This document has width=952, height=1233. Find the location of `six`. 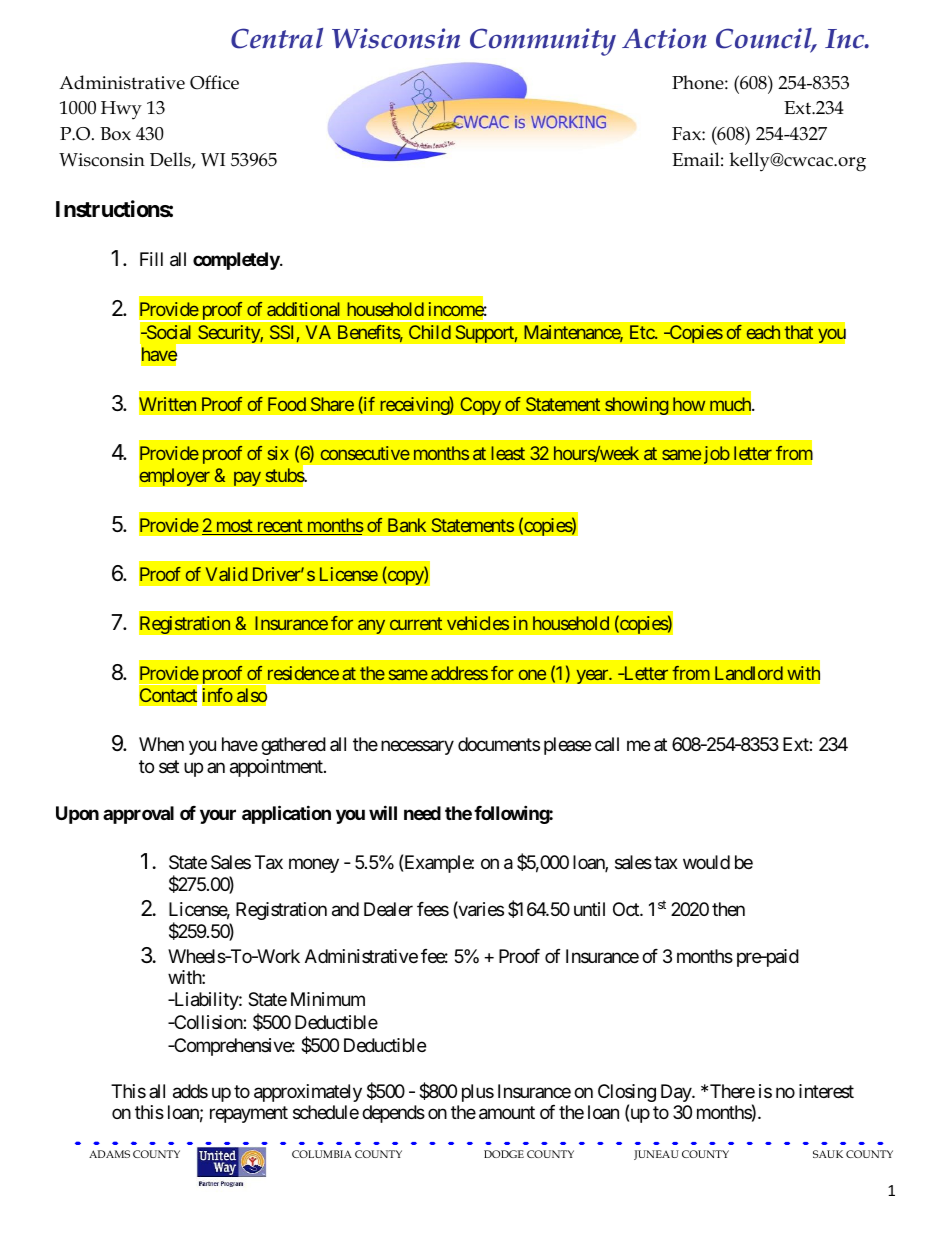

six is located at coordinates (278, 453).
